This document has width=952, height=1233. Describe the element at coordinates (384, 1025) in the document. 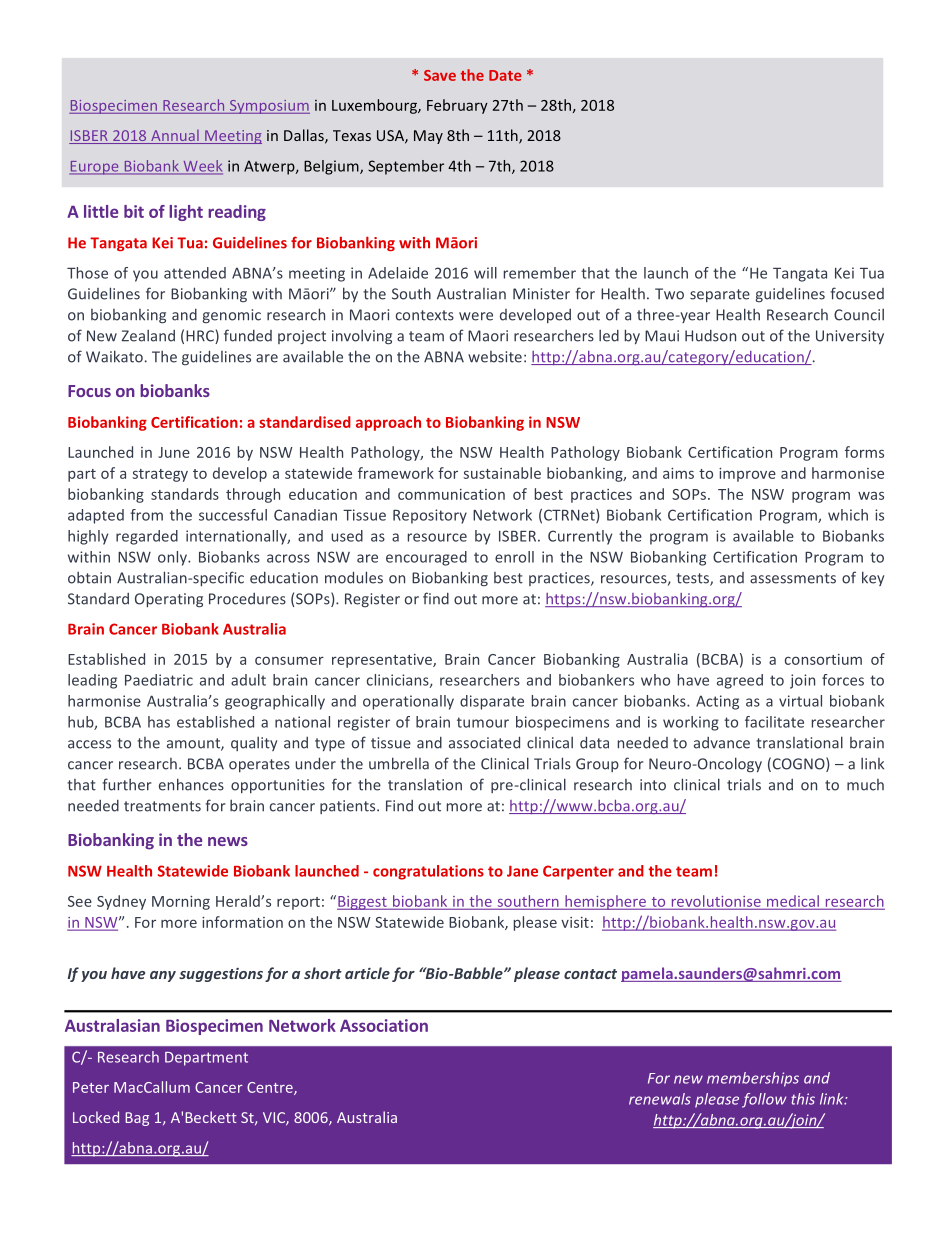

I see `Association` at that location.
